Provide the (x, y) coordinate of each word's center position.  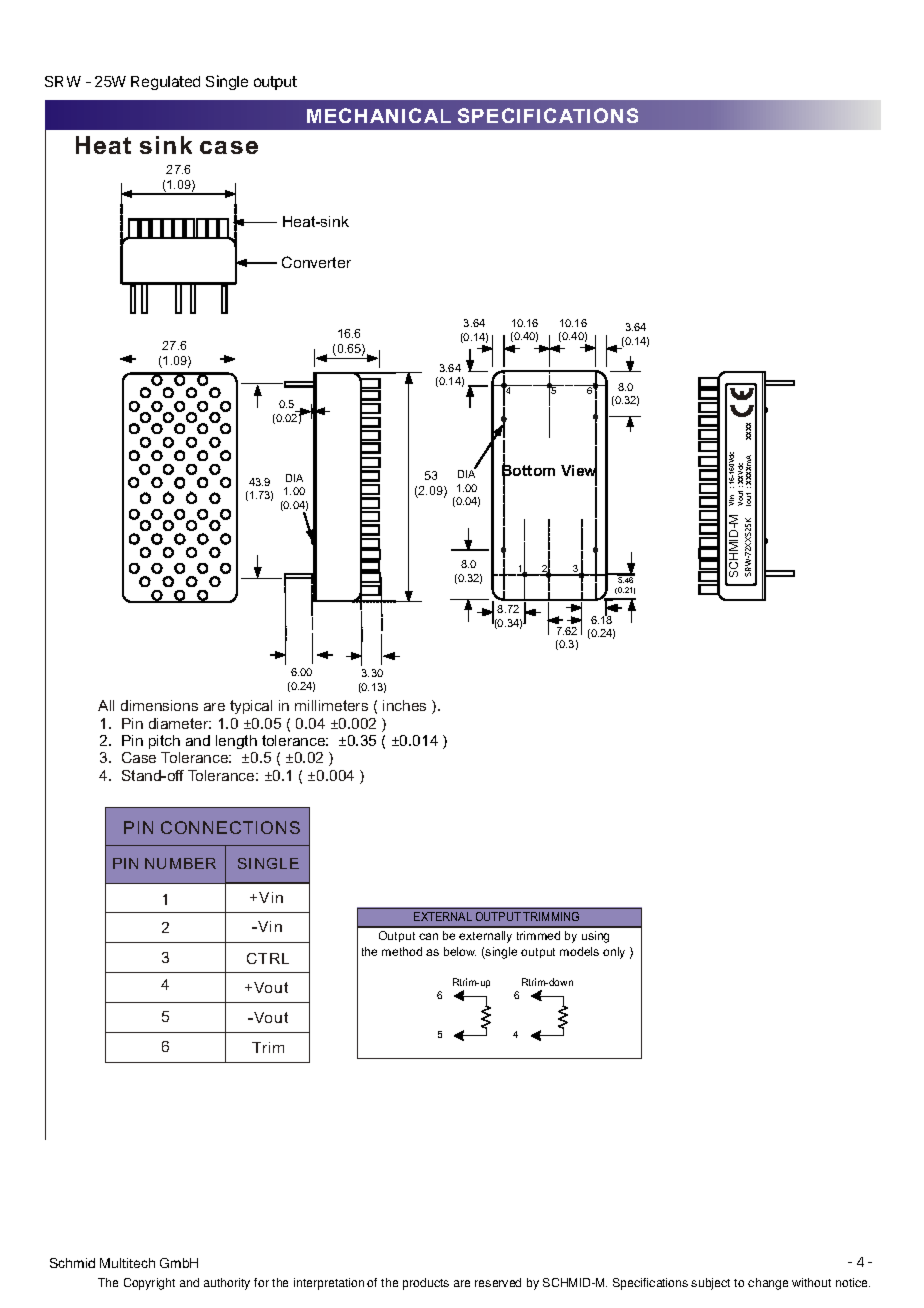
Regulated (165, 83)
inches (404, 705)
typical (251, 707)
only (614, 953)
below (460, 951)
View (579, 471)
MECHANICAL (379, 115)
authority (227, 1284)
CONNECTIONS (230, 827)
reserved (498, 1282)
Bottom (528, 471)
